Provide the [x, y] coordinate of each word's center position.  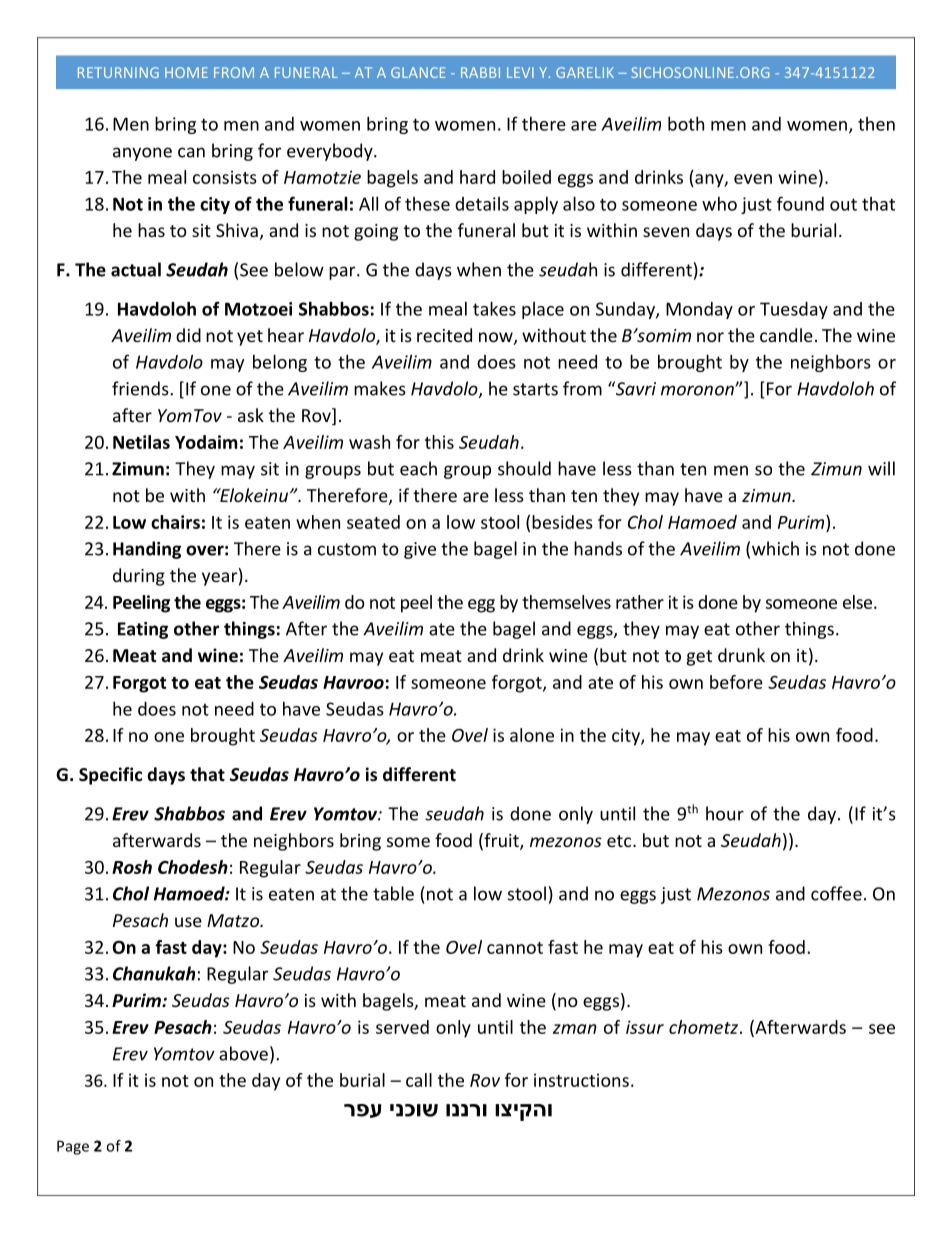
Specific [110, 776]
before [736, 682]
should [524, 468]
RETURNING [118, 72]
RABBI [480, 72]
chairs [175, 522]
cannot [515, 948]
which [775, 548]
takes [494, 308]
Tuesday [794, 310]
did [188, 335]
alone [532, 735]
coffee [836, 893]
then [876, 124]
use [188, 922]
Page [73, 1147]
